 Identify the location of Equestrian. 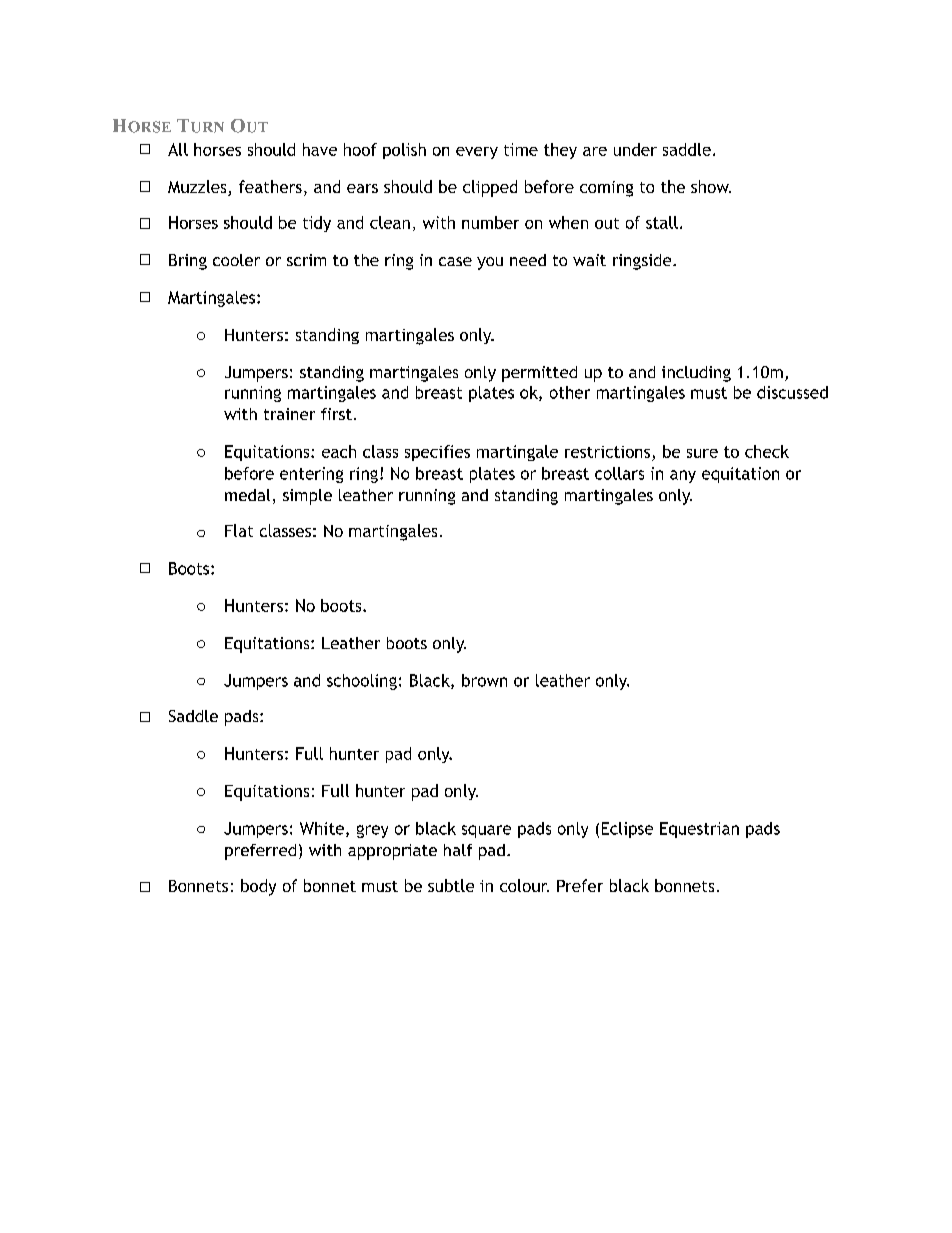
(699, 830).
